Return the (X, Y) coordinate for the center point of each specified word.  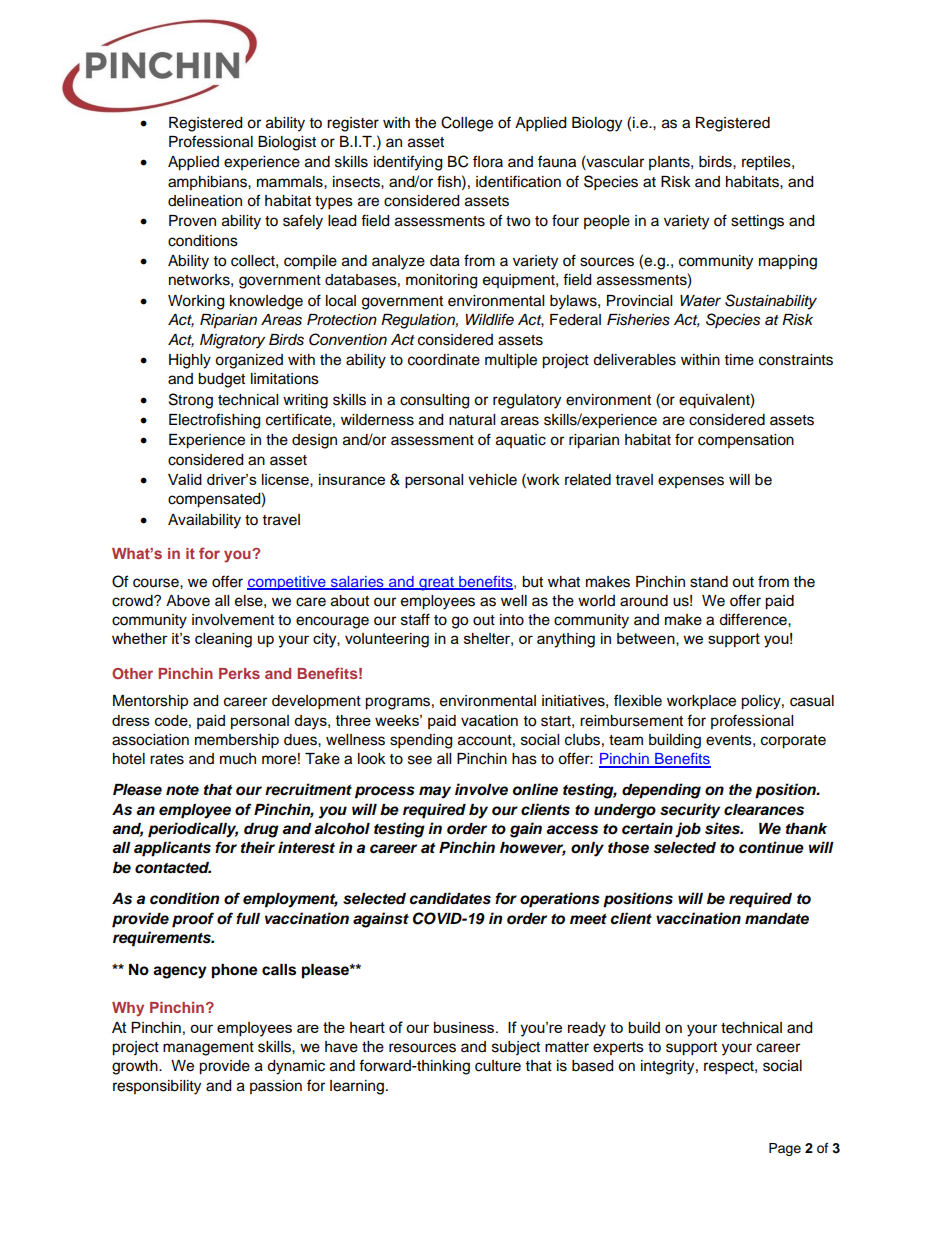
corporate (793, 742)
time (739, 360)
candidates (450, 898)
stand (709, 582)
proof (193, 920)
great (436, 584)
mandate (777, 919)
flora (488, 161)
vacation (489, 720)
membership (237, 741)
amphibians (208, 183)
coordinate (444, 360)
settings (757, 222)
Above (188, 601)
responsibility (157, 1087)
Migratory (232, 341)
